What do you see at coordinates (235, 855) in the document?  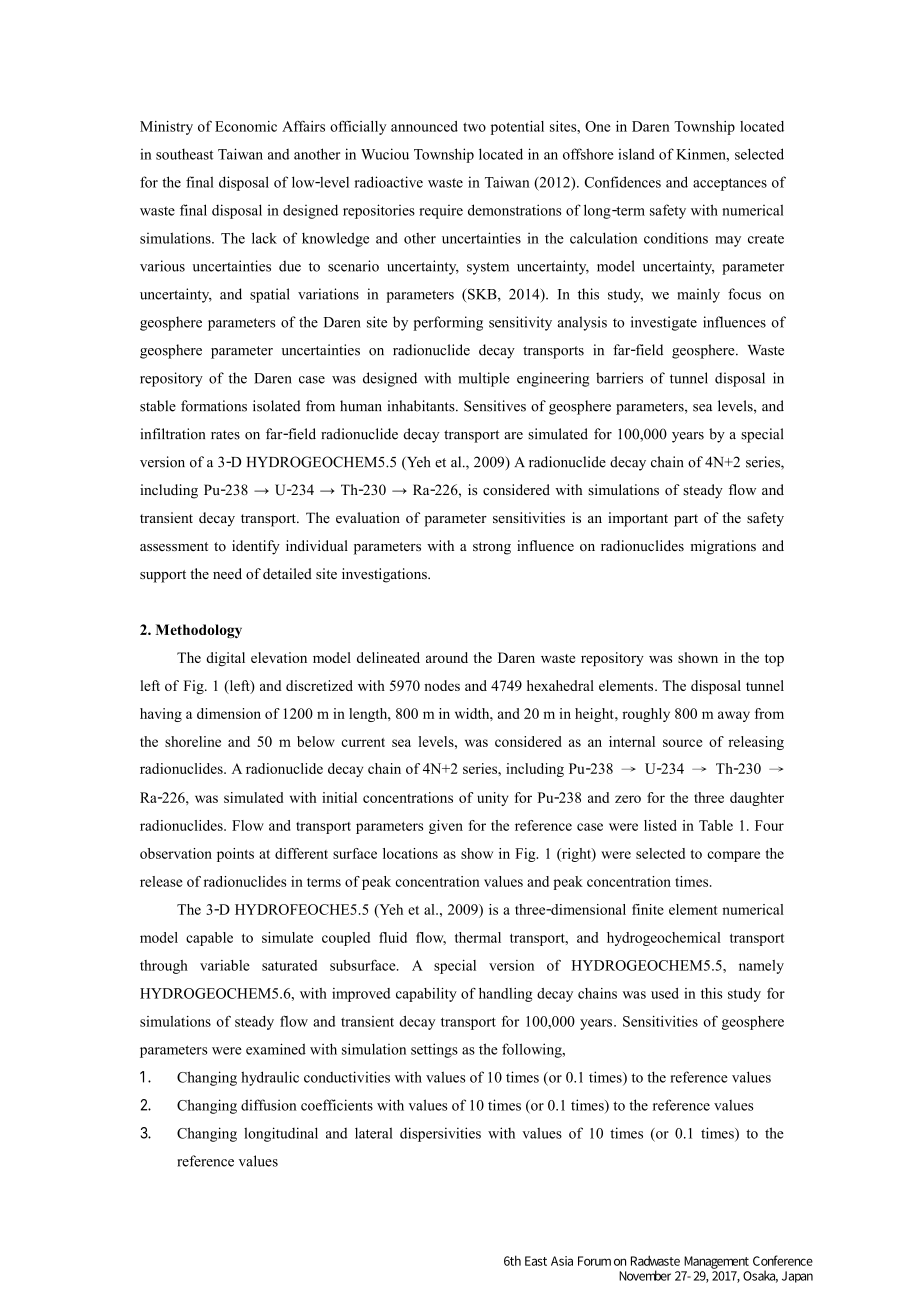 I see `points` at bounding box center [235, 855].
